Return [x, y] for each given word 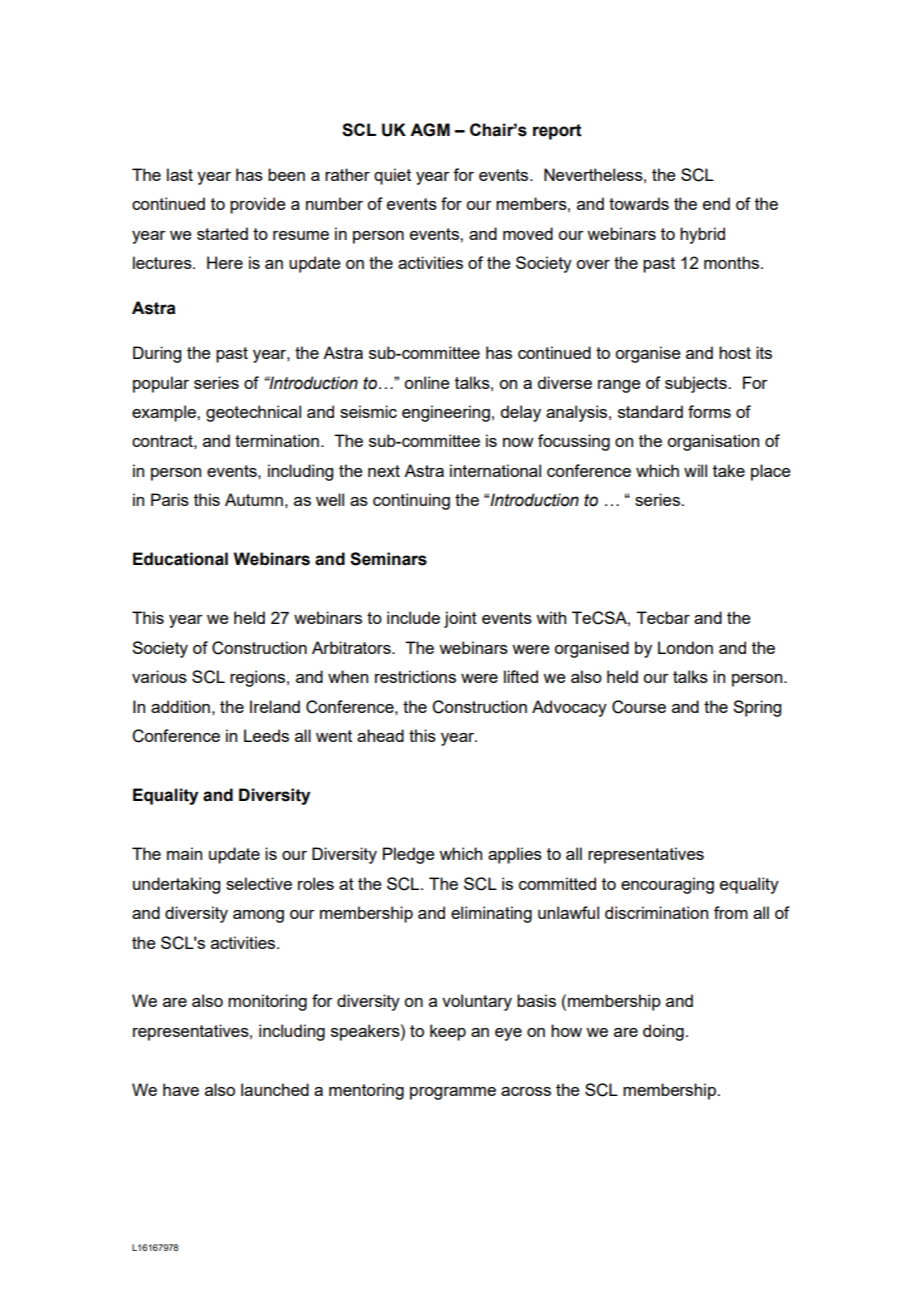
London [685, 647]
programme [453, 1093]
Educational [180, 559]
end [716, 203]
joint [460, 619]
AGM [430, 130]
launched [275, 1089]
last [180, 174]
